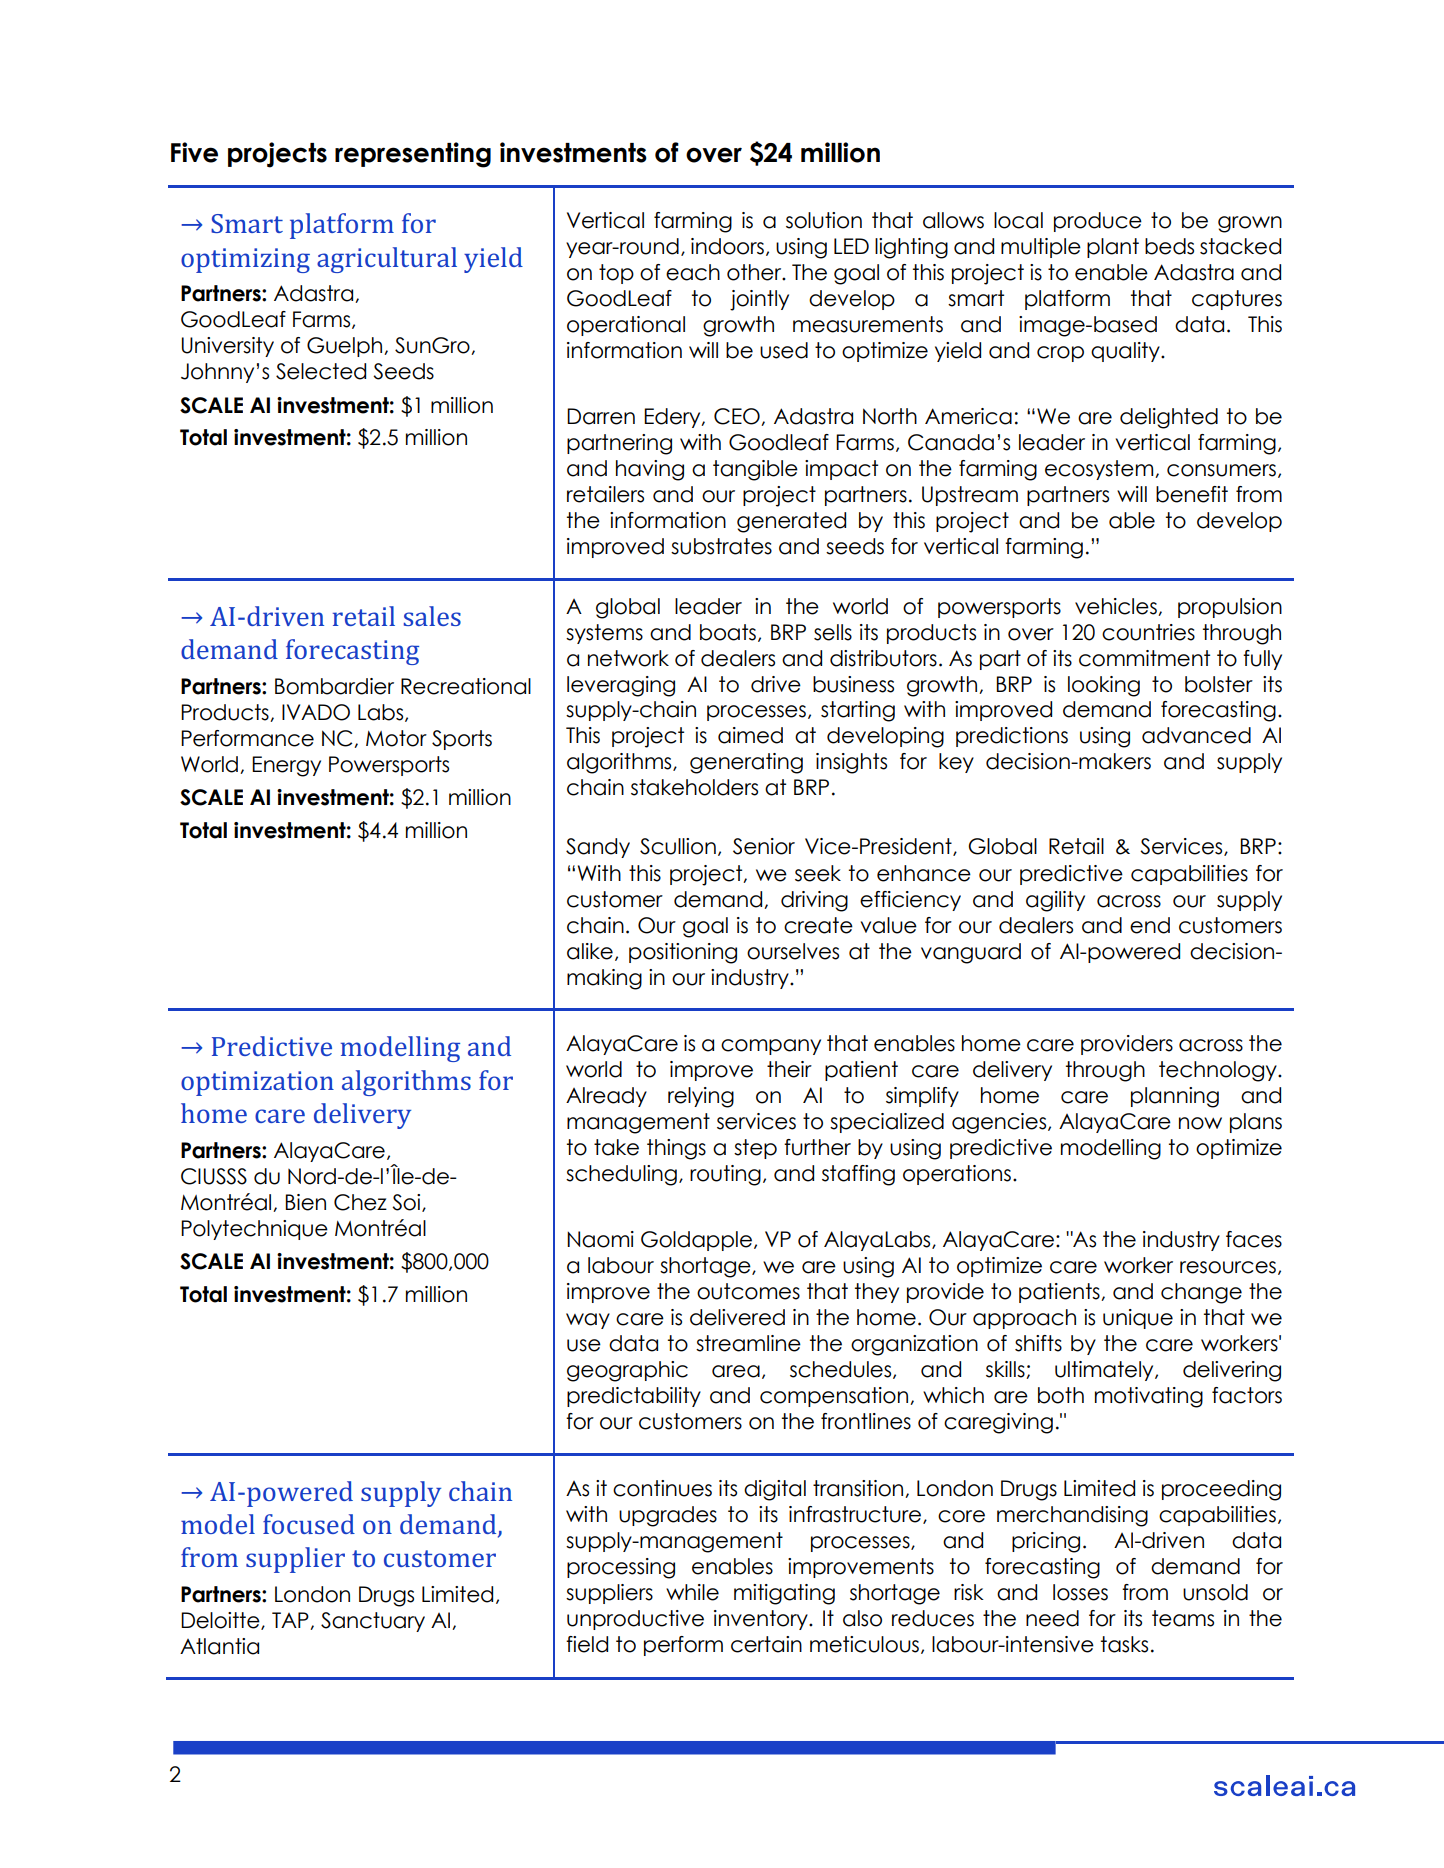 The width and height of the screenshot is (1444, 1868). Describe the element at coordinates (254, 1230) in the screenshot. I see `Polytechnique` at that location.
